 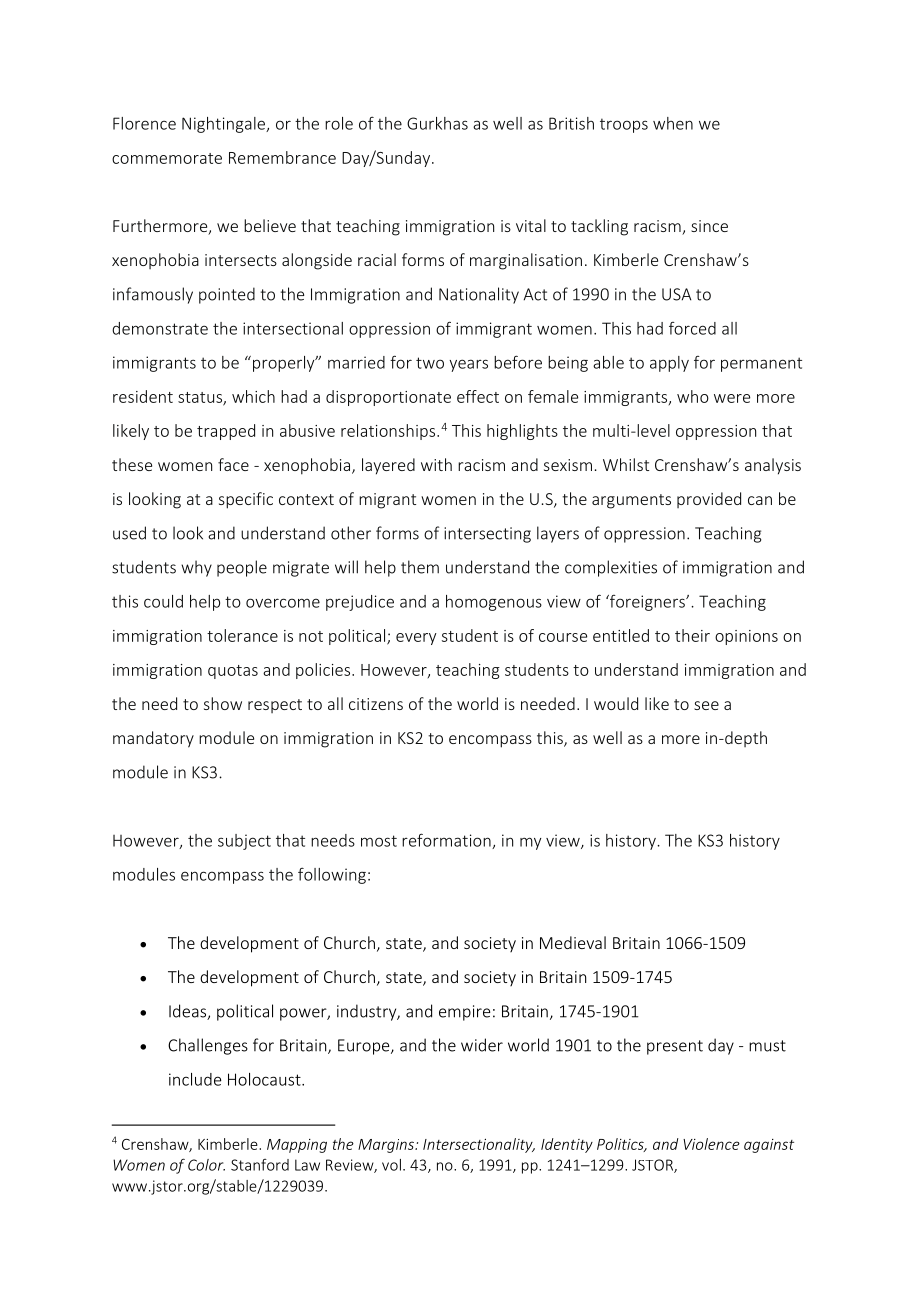 What do you see at coordinates (447, 841) in the screenshot?
I see `reformation` at bounding box center [447, 841].
